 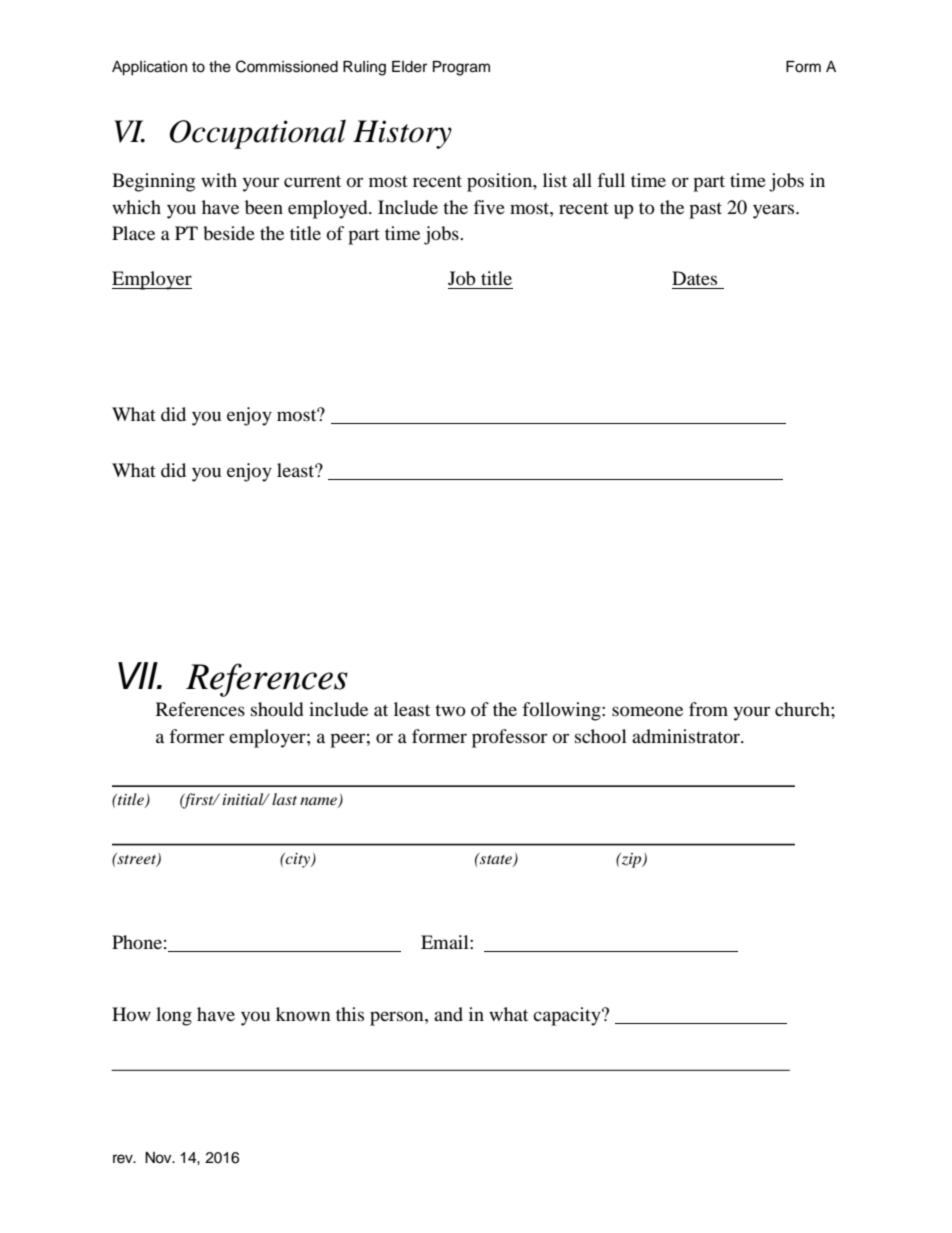 I want to click on Application, so click(x=149, y=68).
